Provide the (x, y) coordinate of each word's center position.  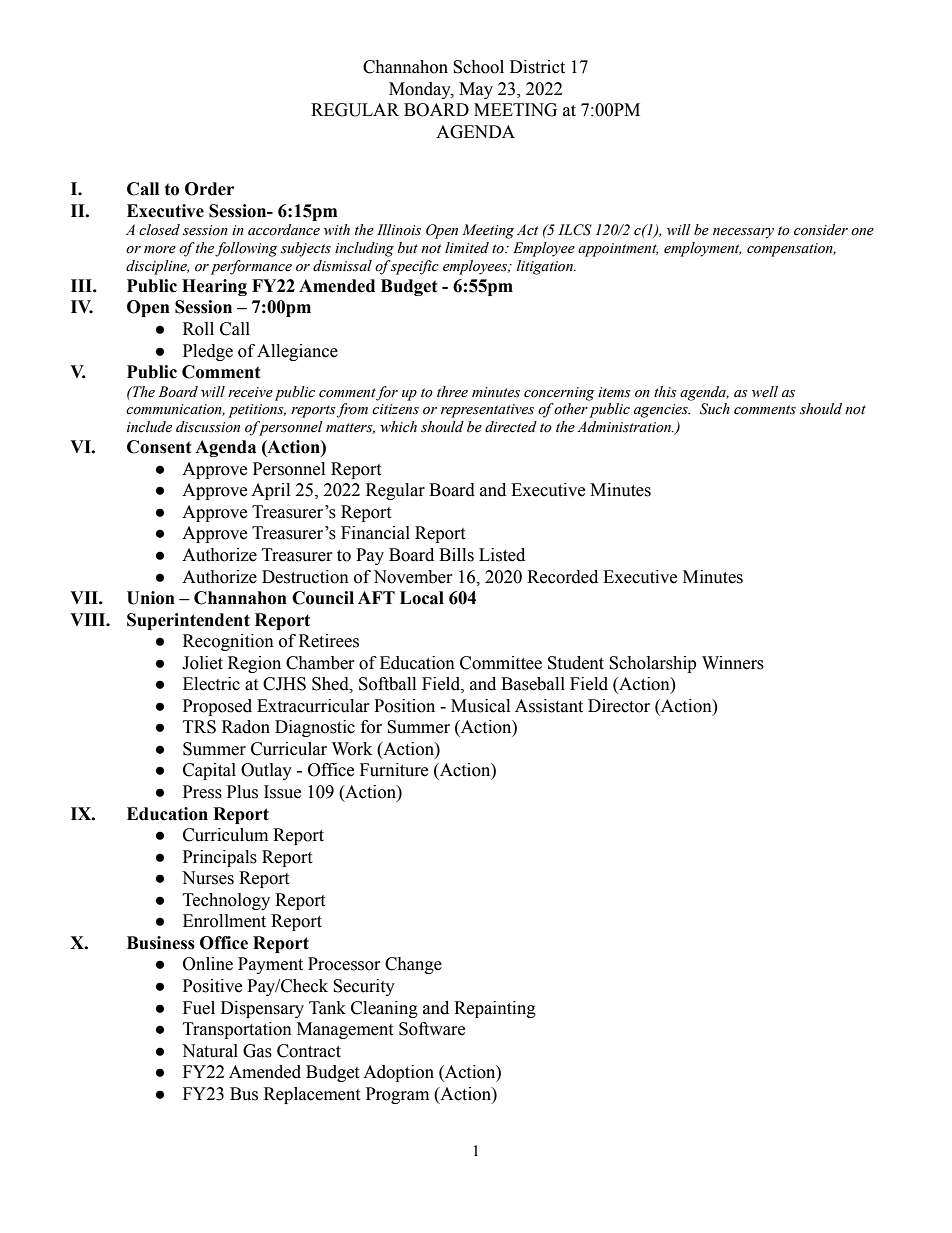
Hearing (214, 287)
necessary (743, 233)
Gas (257, 1051)
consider (821, 230)
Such (715, 409)
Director (619, 706)
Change (413, 965)
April (270, 491)
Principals (220, 858)
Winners (733, 663)
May (476, 90)
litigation (546, 267)
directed (511, 427)
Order (209, 189)
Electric (211, 684)
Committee (501, 663)
